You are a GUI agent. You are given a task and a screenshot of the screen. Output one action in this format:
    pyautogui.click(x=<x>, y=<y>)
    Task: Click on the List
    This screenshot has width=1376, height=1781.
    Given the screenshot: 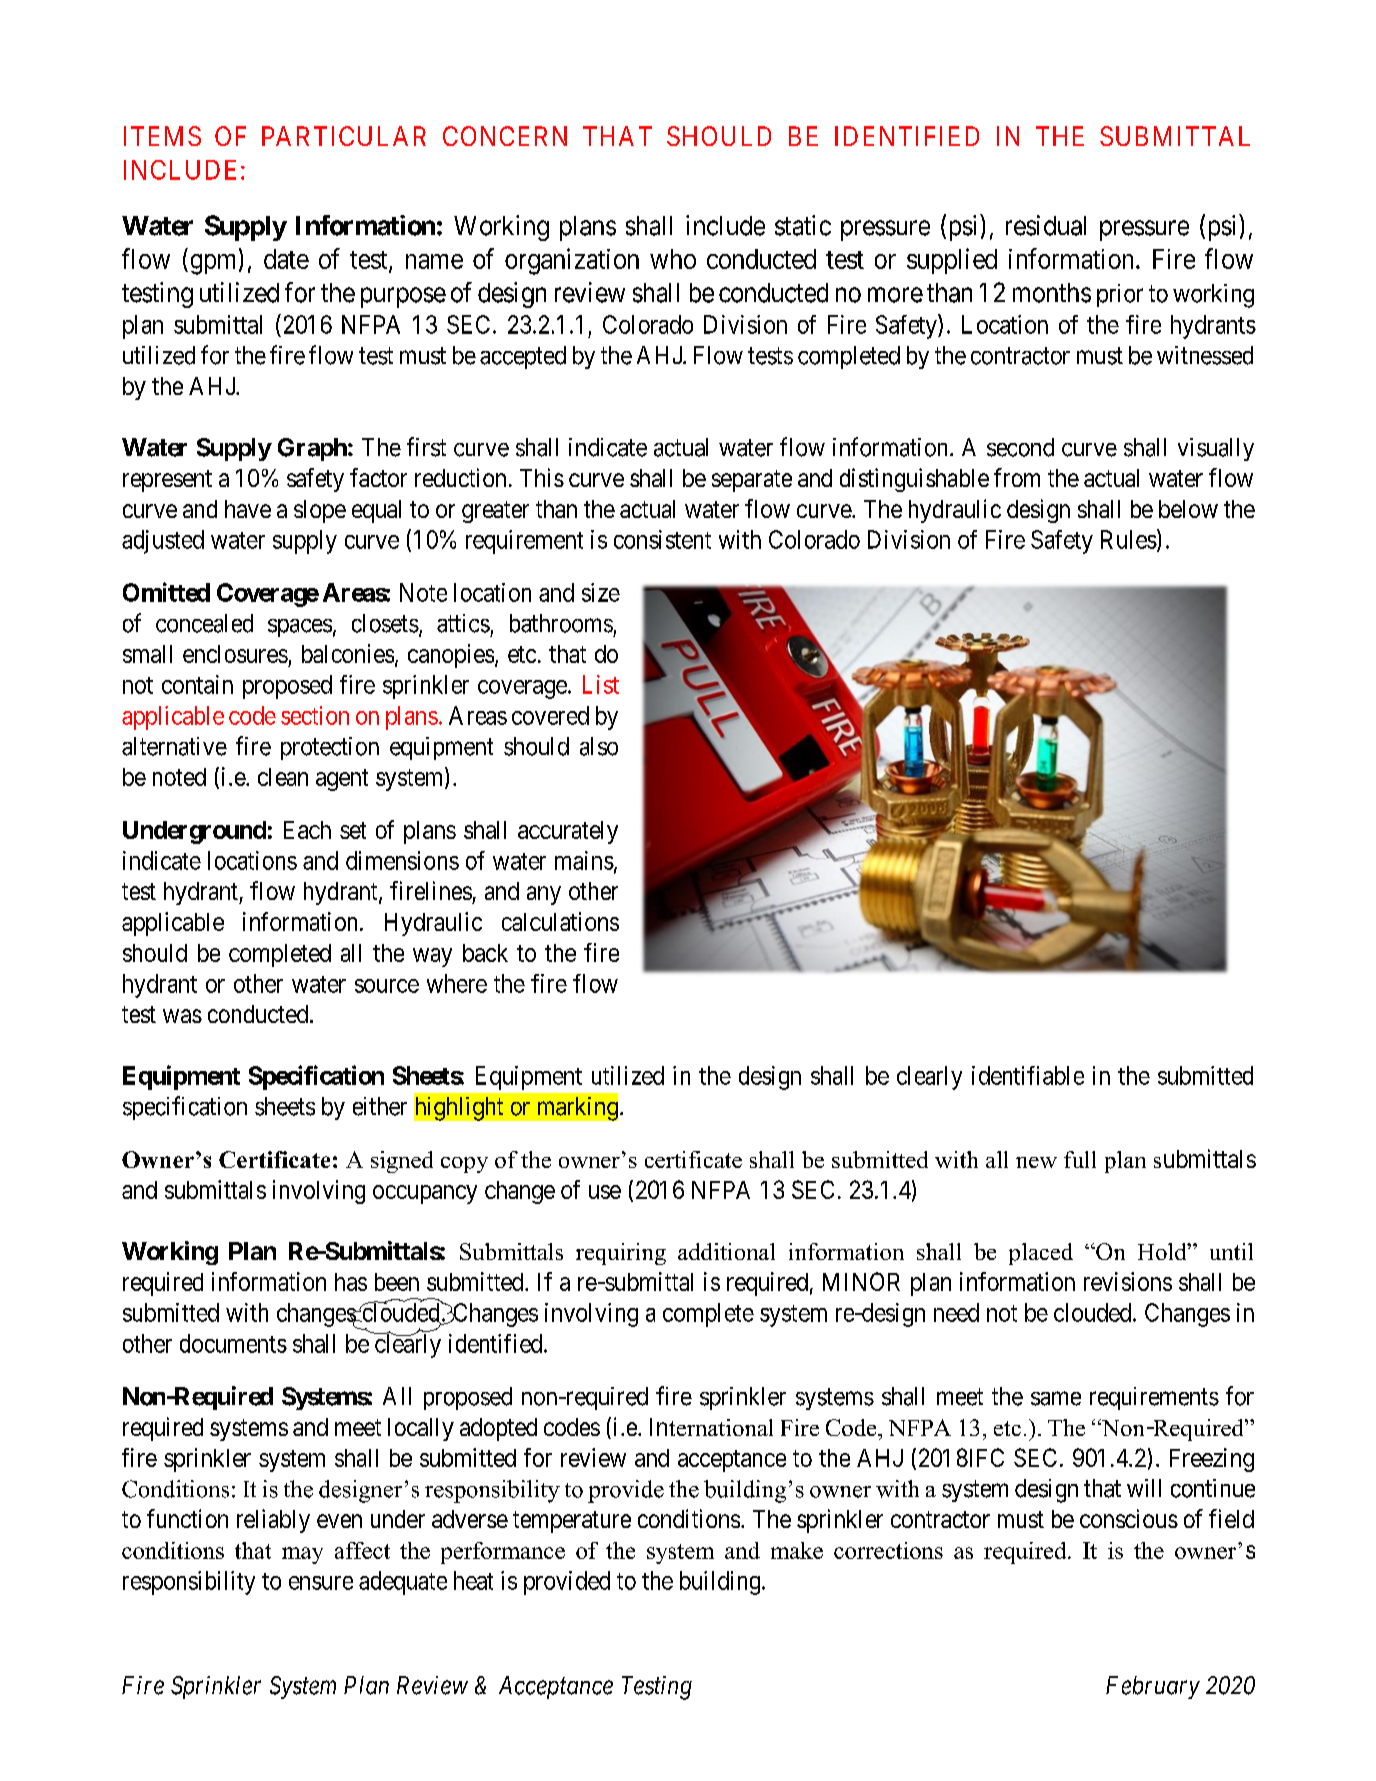 What is the action you would take?
    pyautogui.click(x=601, y=684)
